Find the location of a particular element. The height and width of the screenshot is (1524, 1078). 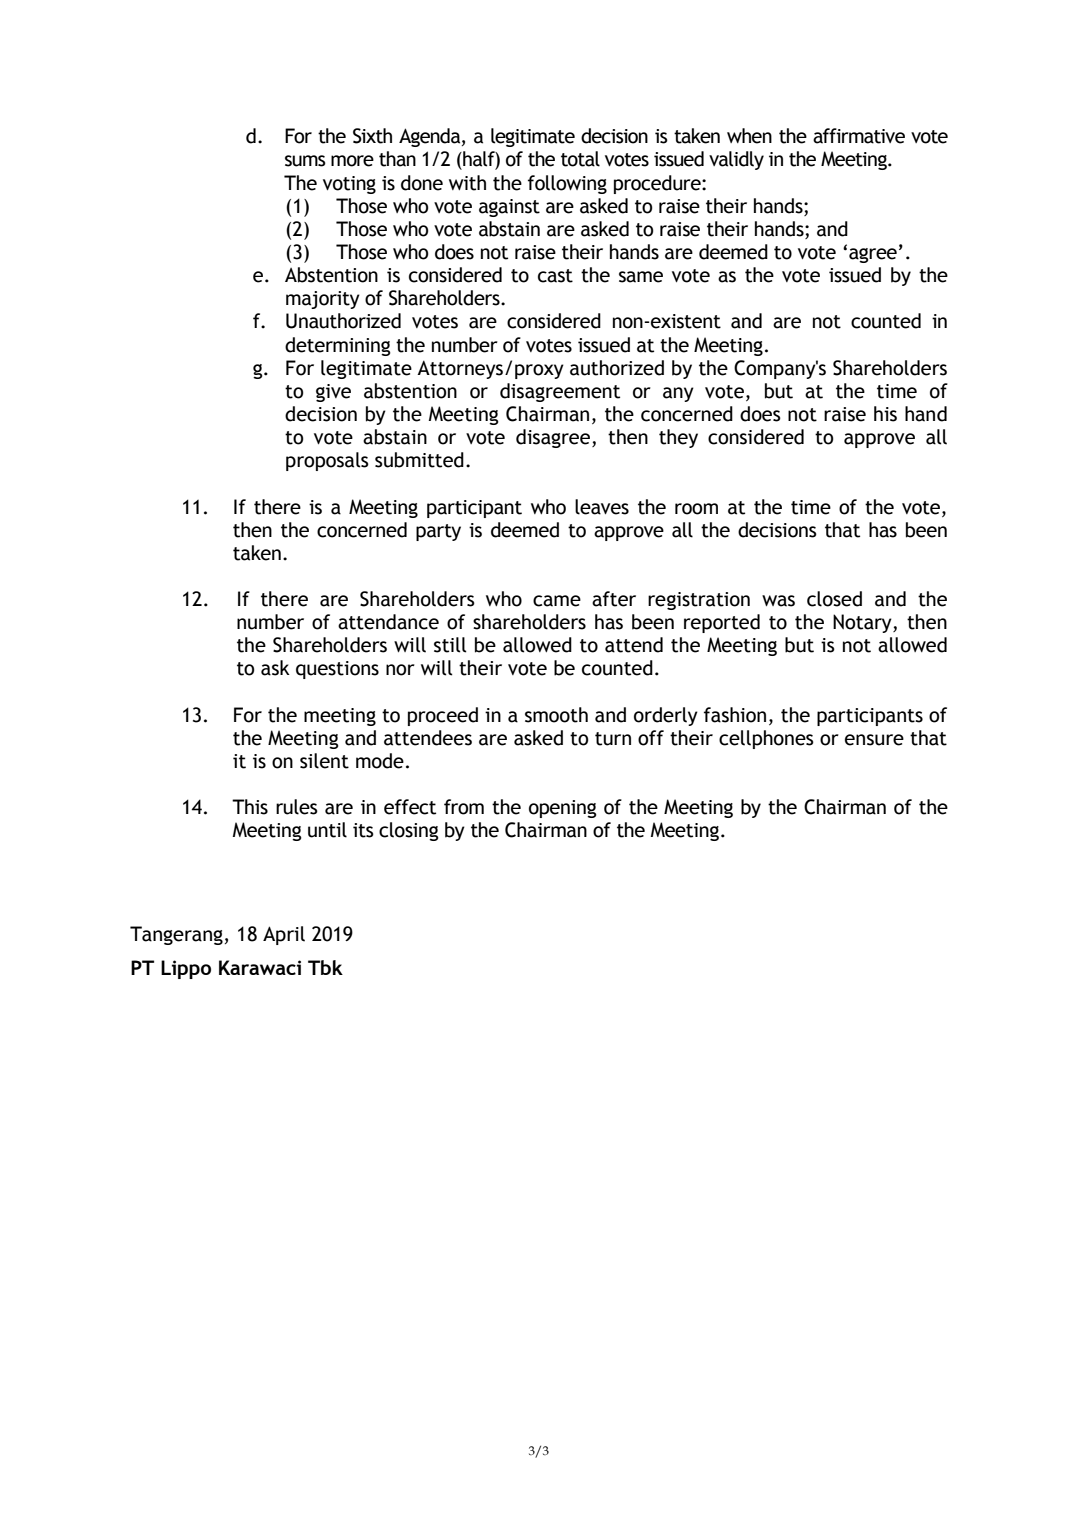

total is located at coordinates (580, 159).
